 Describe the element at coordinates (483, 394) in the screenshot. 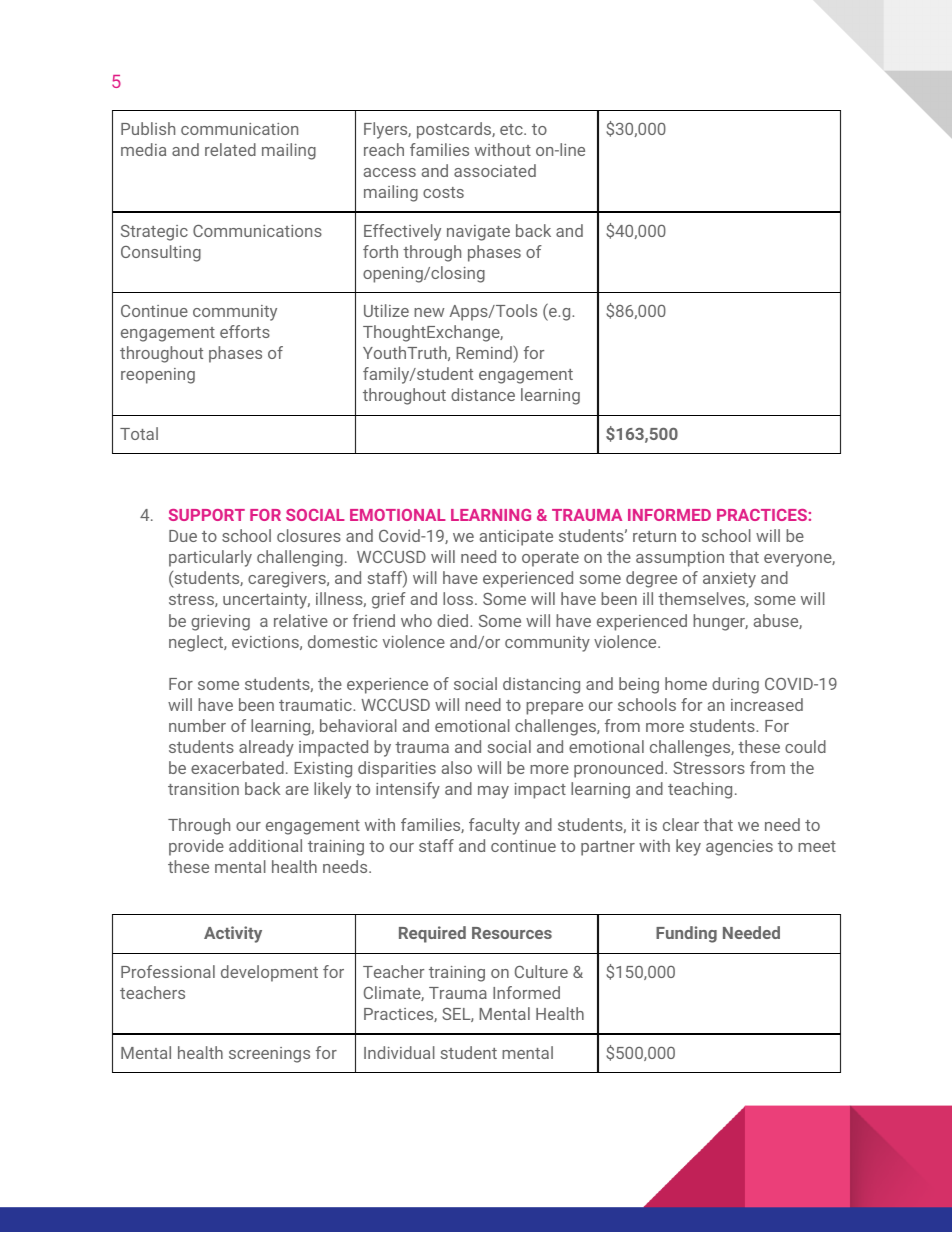

I see `distance` at that location.
